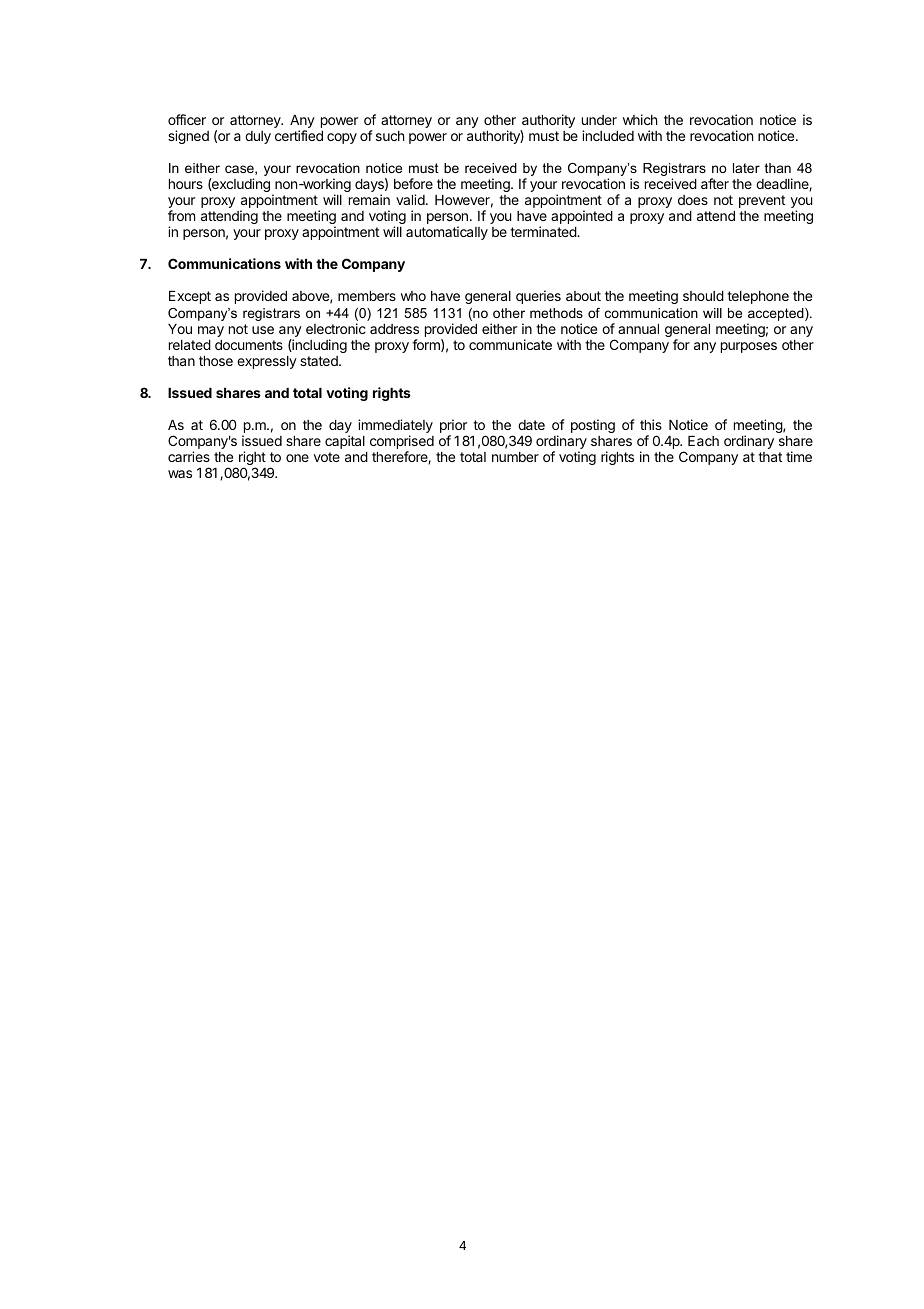  Describe the element at coordinates (703, 296) in the page. I see `should` at that location.
